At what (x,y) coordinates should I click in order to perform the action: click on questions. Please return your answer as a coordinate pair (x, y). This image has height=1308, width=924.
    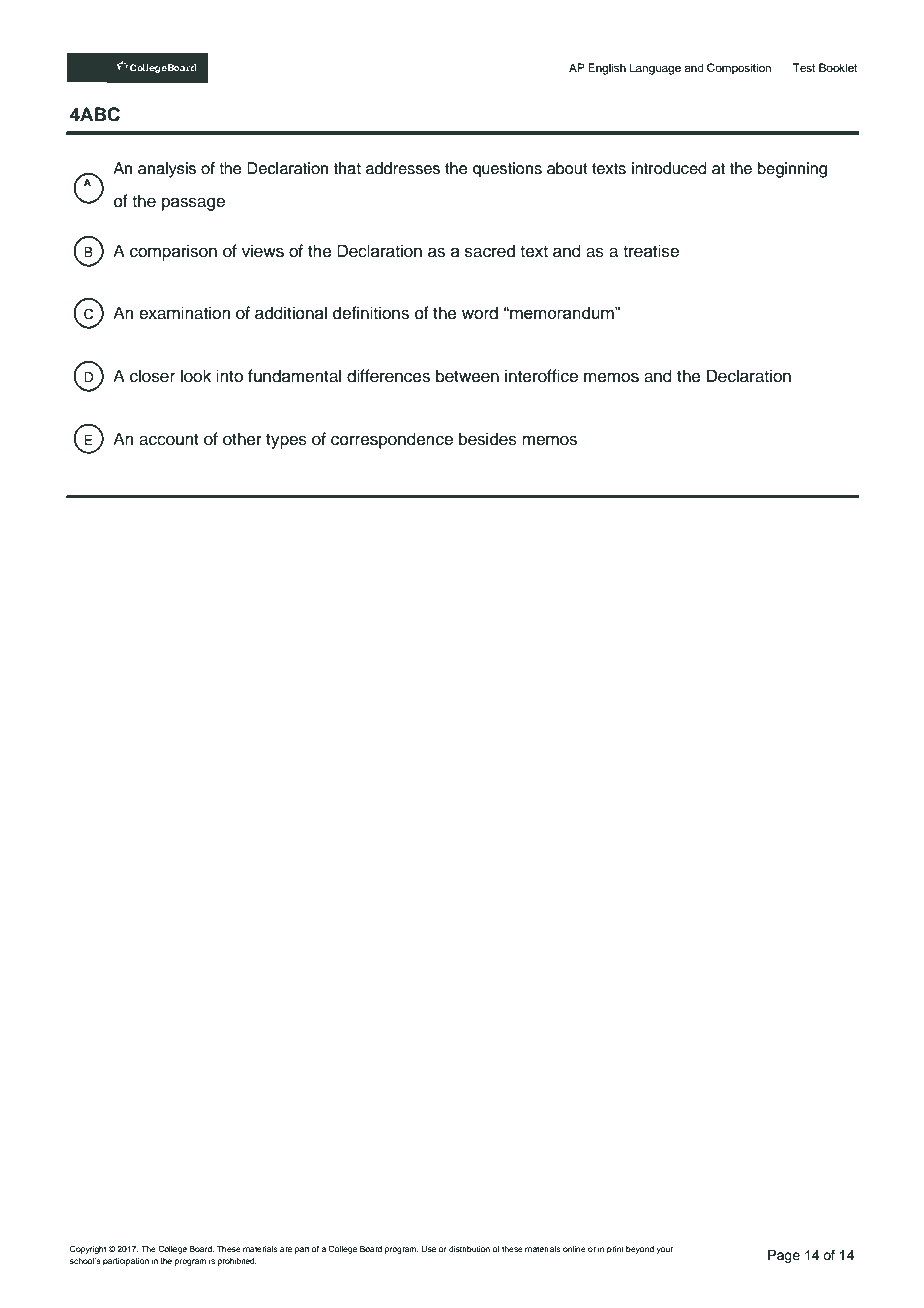
    Looking at the image, I should click on (507, 170).
